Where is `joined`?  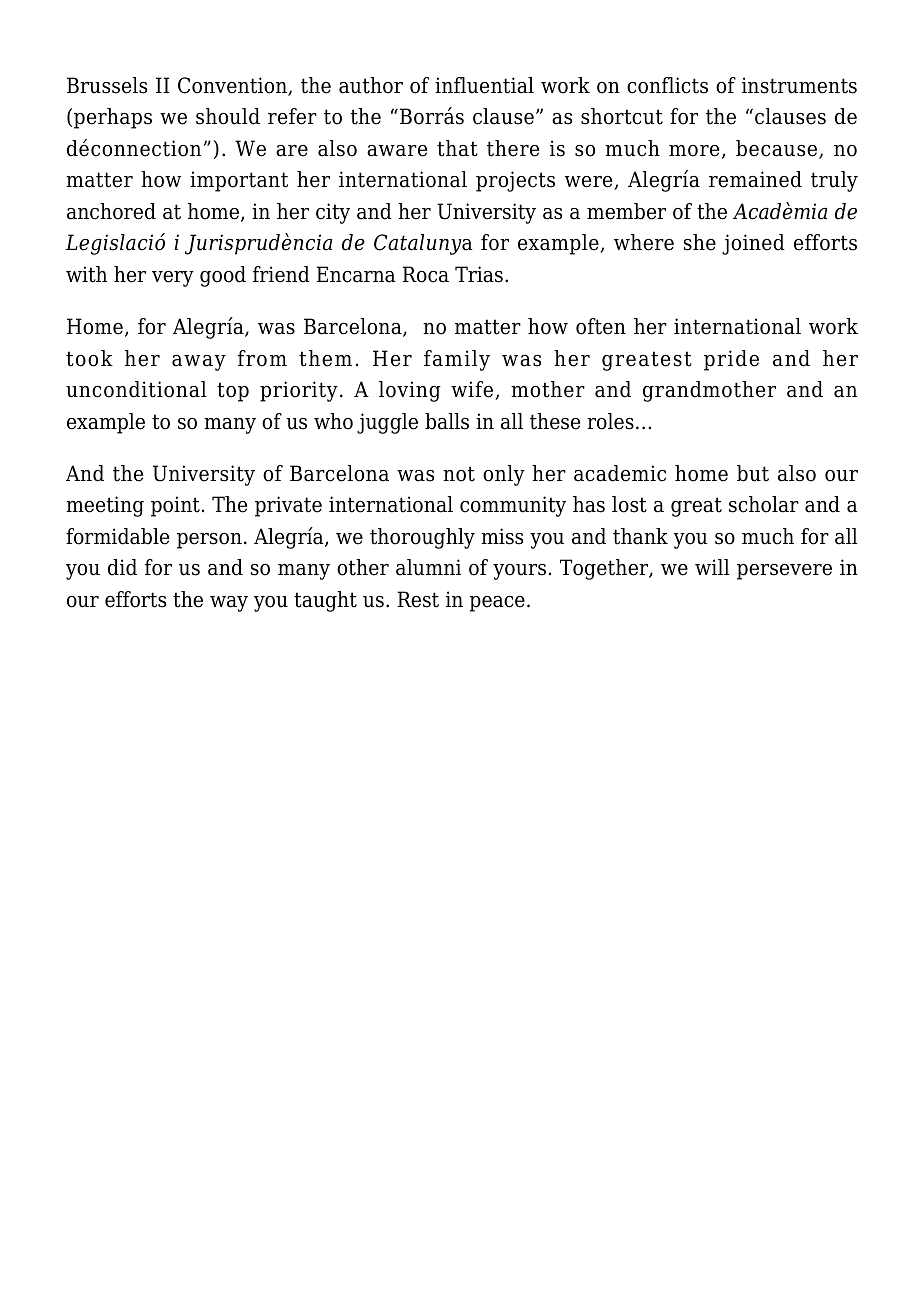 joined is located at coordinates (753, 244).
